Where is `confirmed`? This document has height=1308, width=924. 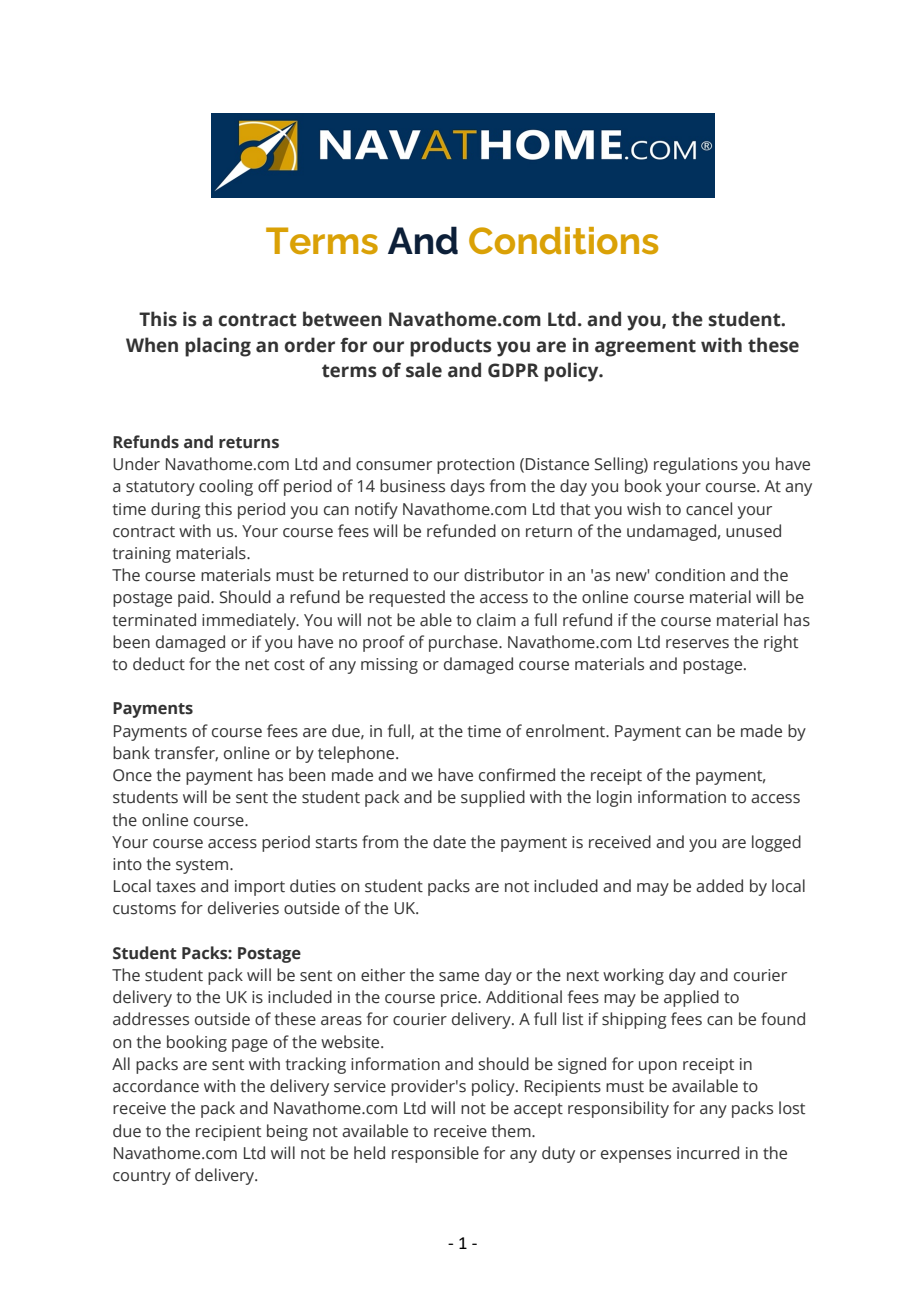 confirmed is located at coordinates (517, 775).
